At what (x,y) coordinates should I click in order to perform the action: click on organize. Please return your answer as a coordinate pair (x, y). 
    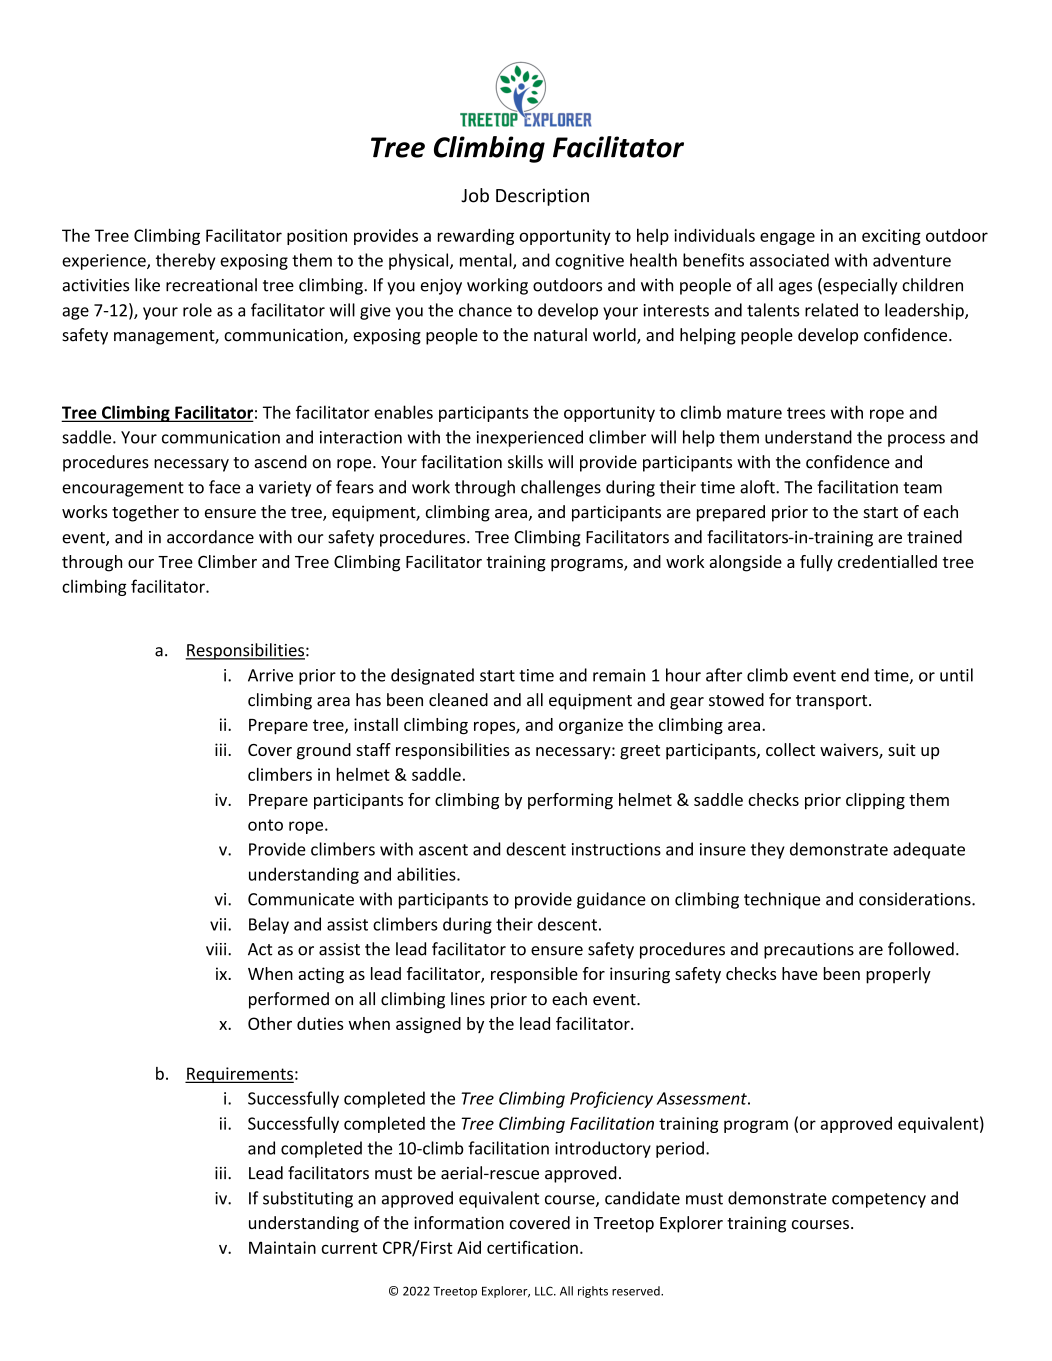
    Looking at the image, I should click on (591, 726).
